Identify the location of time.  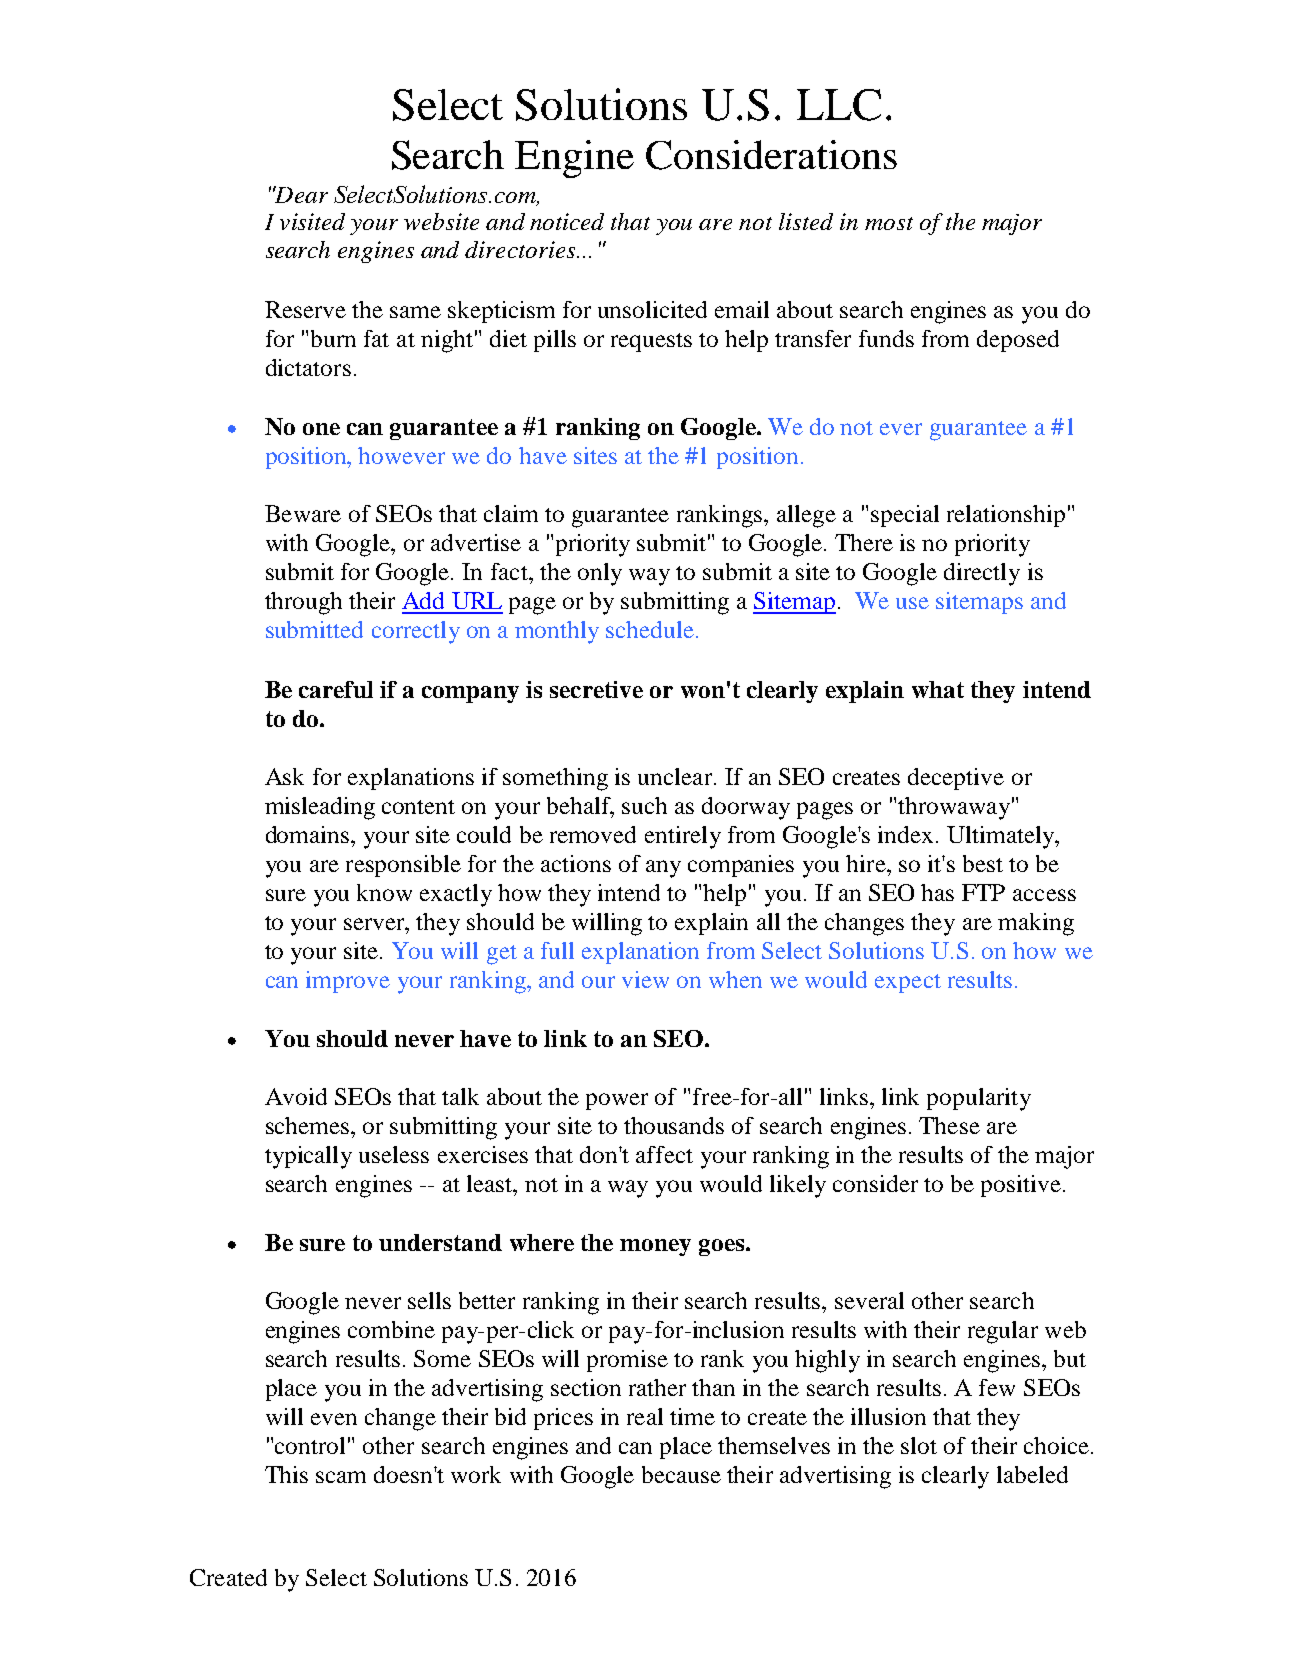
(692, 1416).
